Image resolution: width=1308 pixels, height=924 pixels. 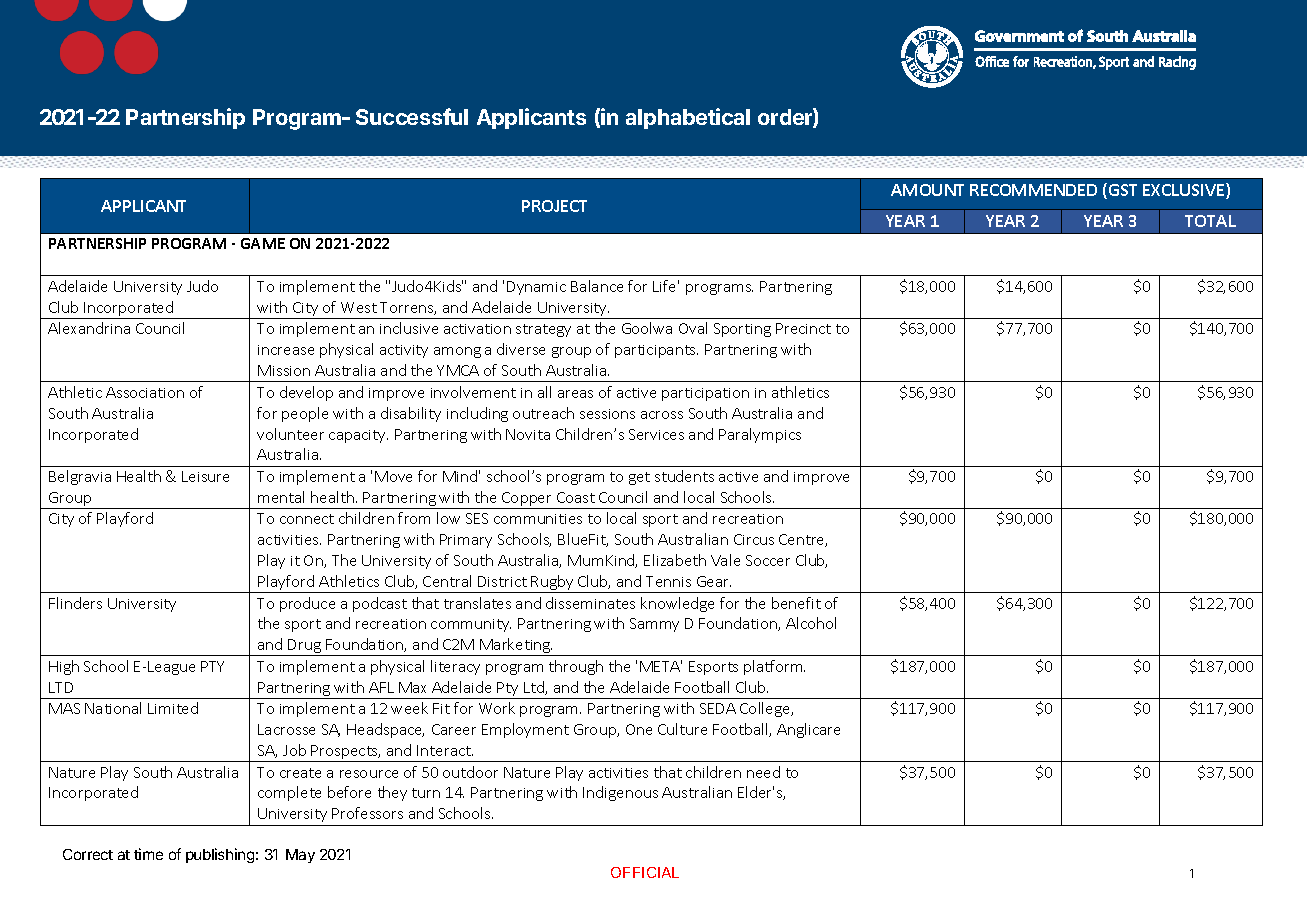 What do you see at coordinates (1033, 190) in the screenshot?
I see `RECOMMENDED` at bounding box center [1033, 190].
